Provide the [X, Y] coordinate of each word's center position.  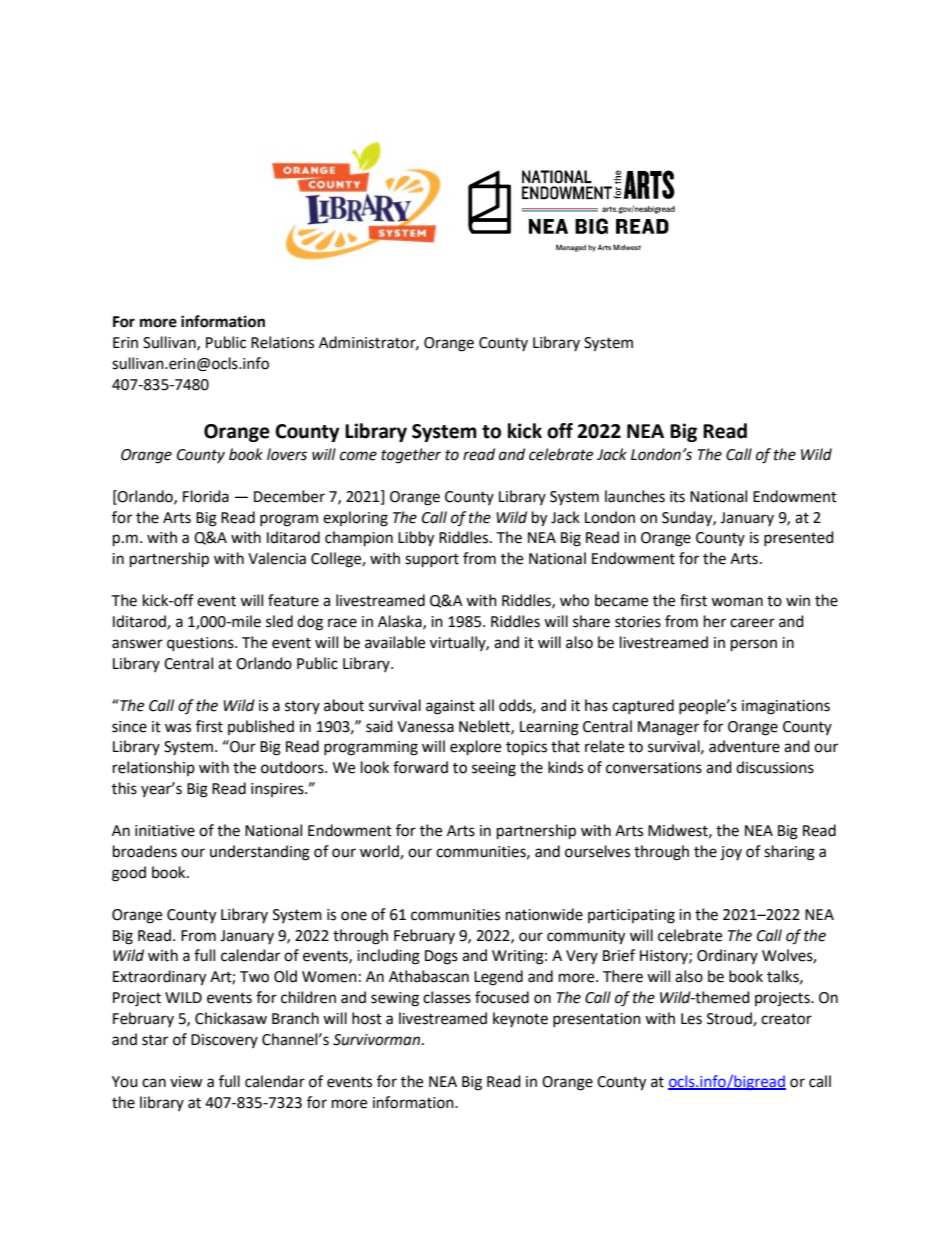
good [129, 874]
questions [201, 644]
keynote [520, 1019]
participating [631, 916]
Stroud [730, 1019]
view [186, 1082]
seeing [494, 769]
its [677, 497]
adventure [744, 746]
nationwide [544, 914]
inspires [278, 790]
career [752, 623]
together [411, 456]
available [395, 642]
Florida [206, 496]
